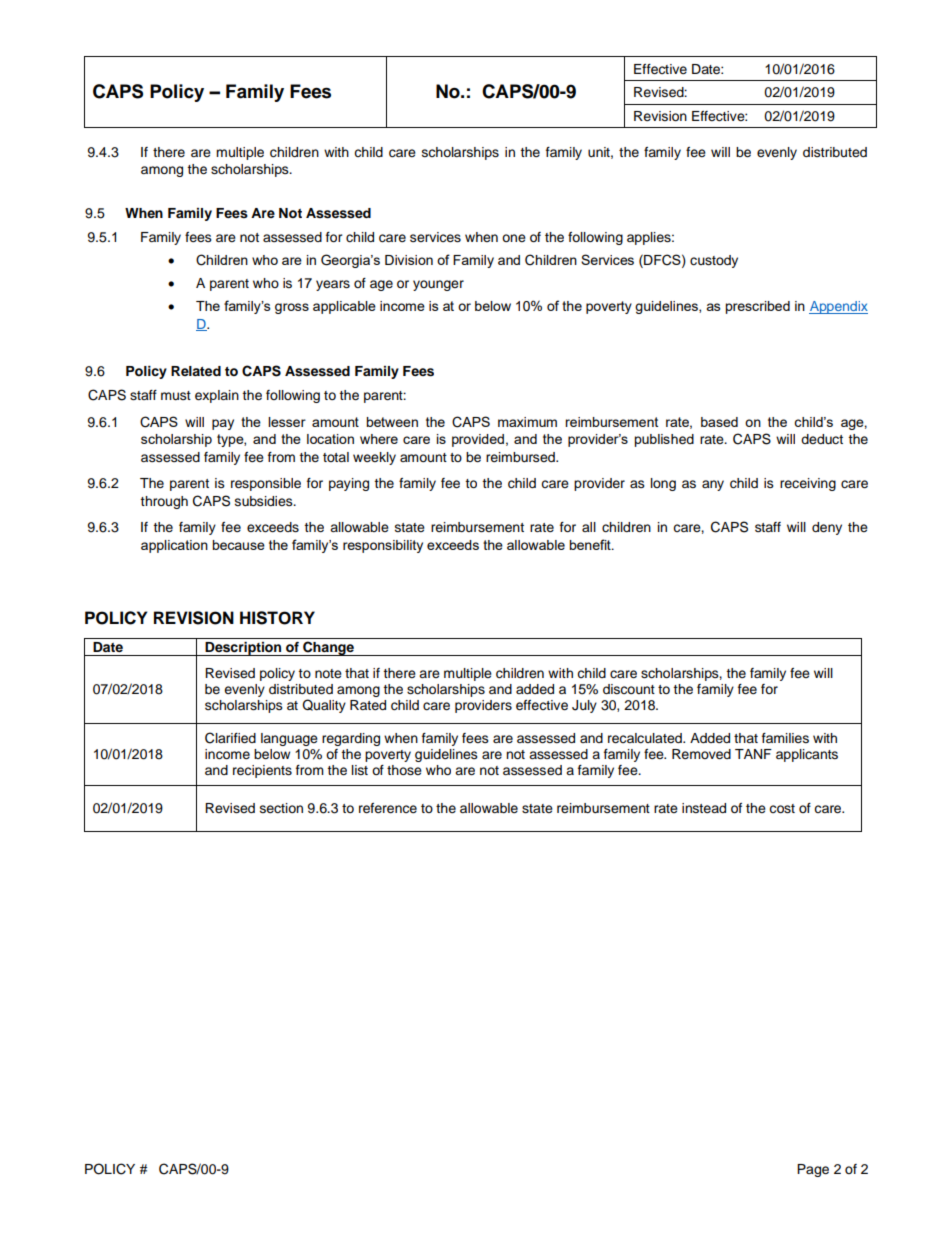 The height and width of the document is (1233, 952). Describe the element at coordinates (827, 528) in the document. I see `deny` at that location.
